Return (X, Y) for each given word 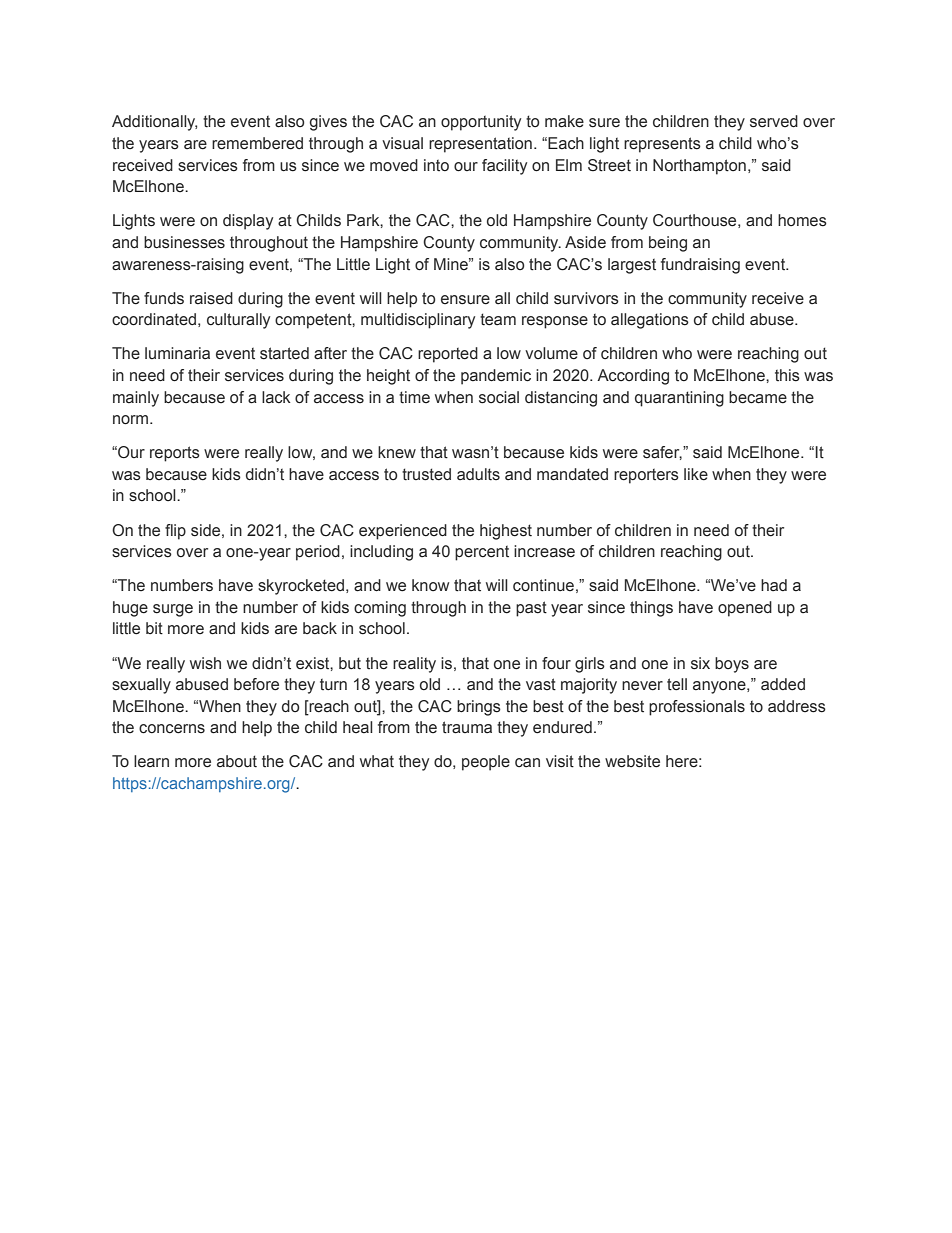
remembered (257, 143)
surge (173, 610)
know (430, 585)
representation (480, 145)
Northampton (699, 167)
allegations (650, 321)
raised (211, 298)
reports (175, 454)
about (237, 761)
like (696, 474)
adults (478, 474)
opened (745, 609)
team (498, 319)
